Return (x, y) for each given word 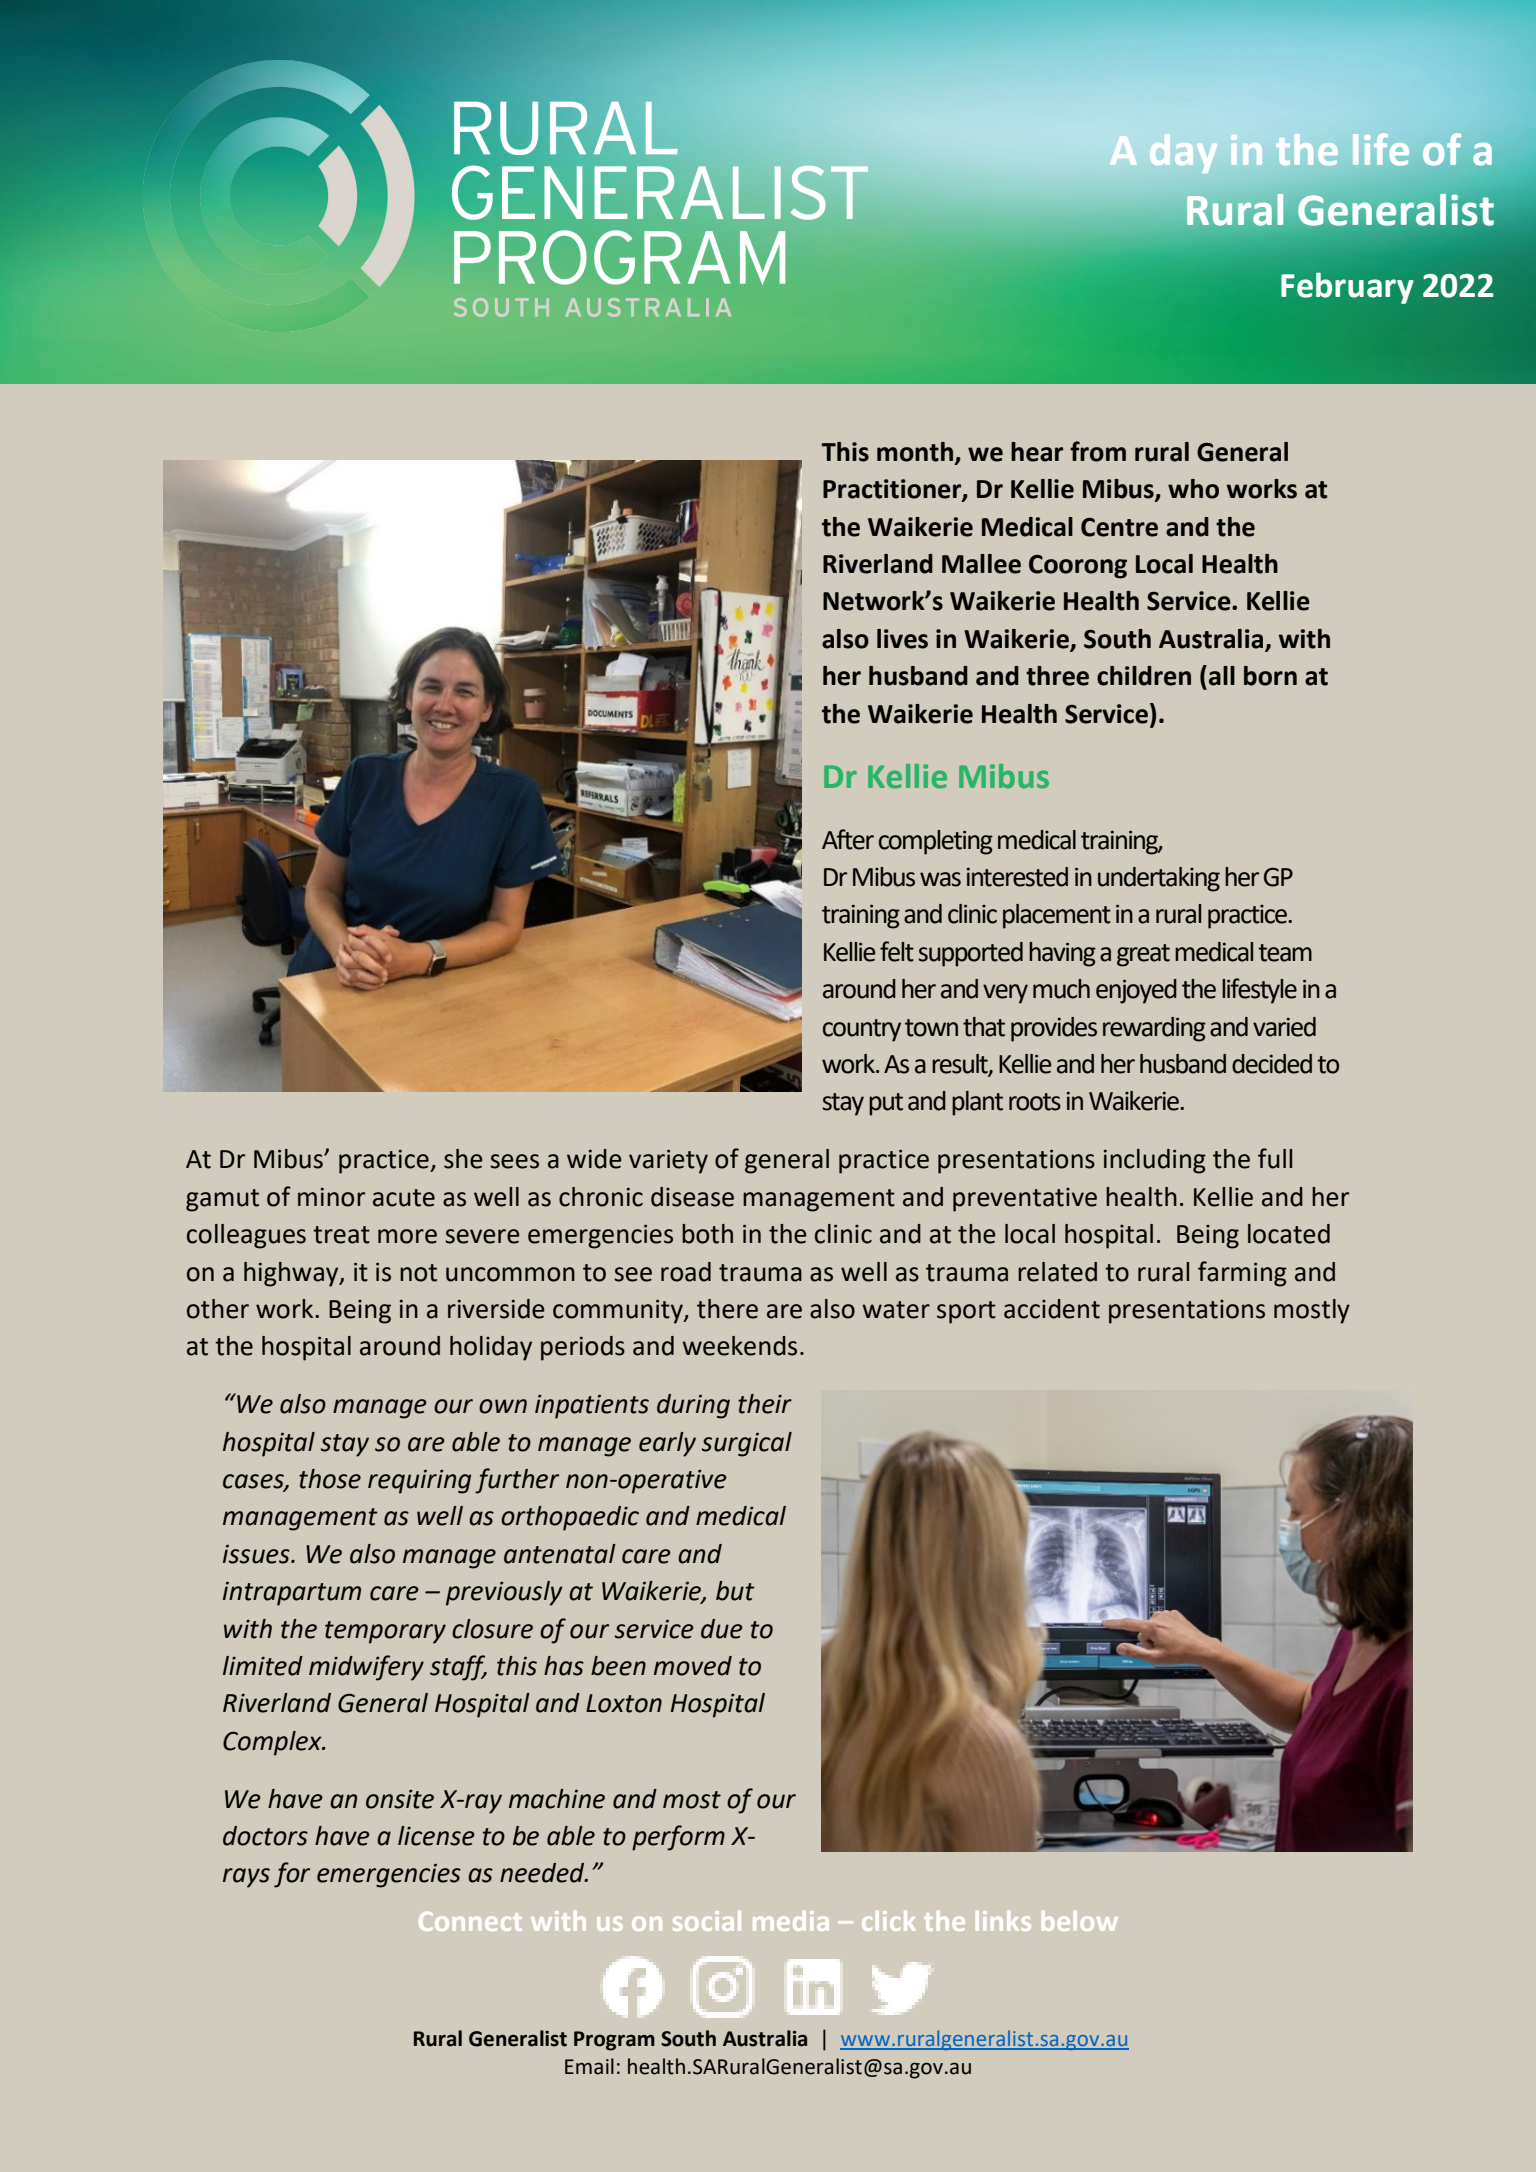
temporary (385, 1632)
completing (936, 842)
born (1270, 676)
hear (1037, 452)
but (735, 1591)
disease (692, 1197)
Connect (470, 1921)
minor (331, 1197)
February (1347, 288)
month (915, 452)
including (1155, 1161)
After (848, 839)
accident (1052, 1309)
